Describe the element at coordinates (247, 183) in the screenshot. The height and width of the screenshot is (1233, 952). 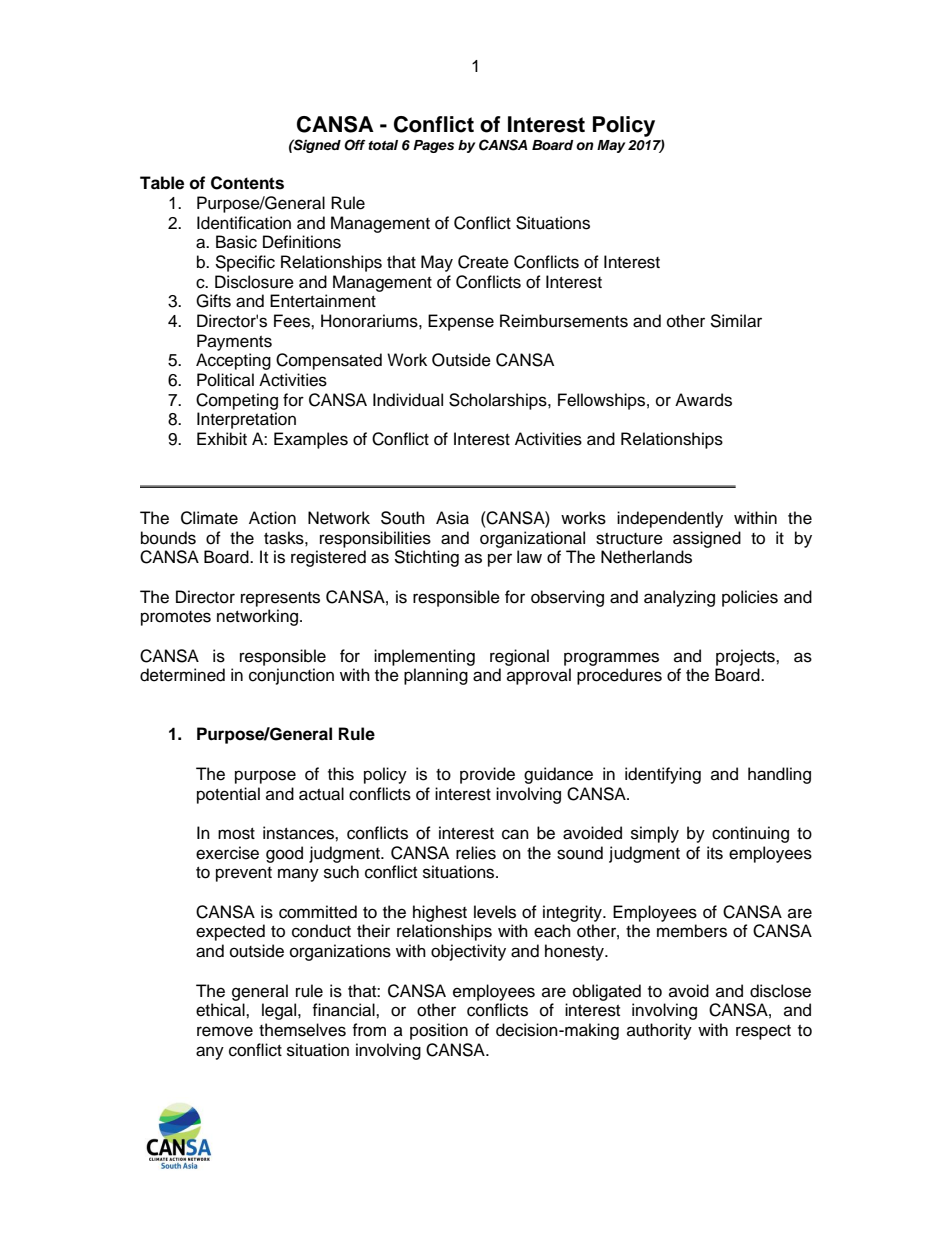
I see `Contents` at that location.
